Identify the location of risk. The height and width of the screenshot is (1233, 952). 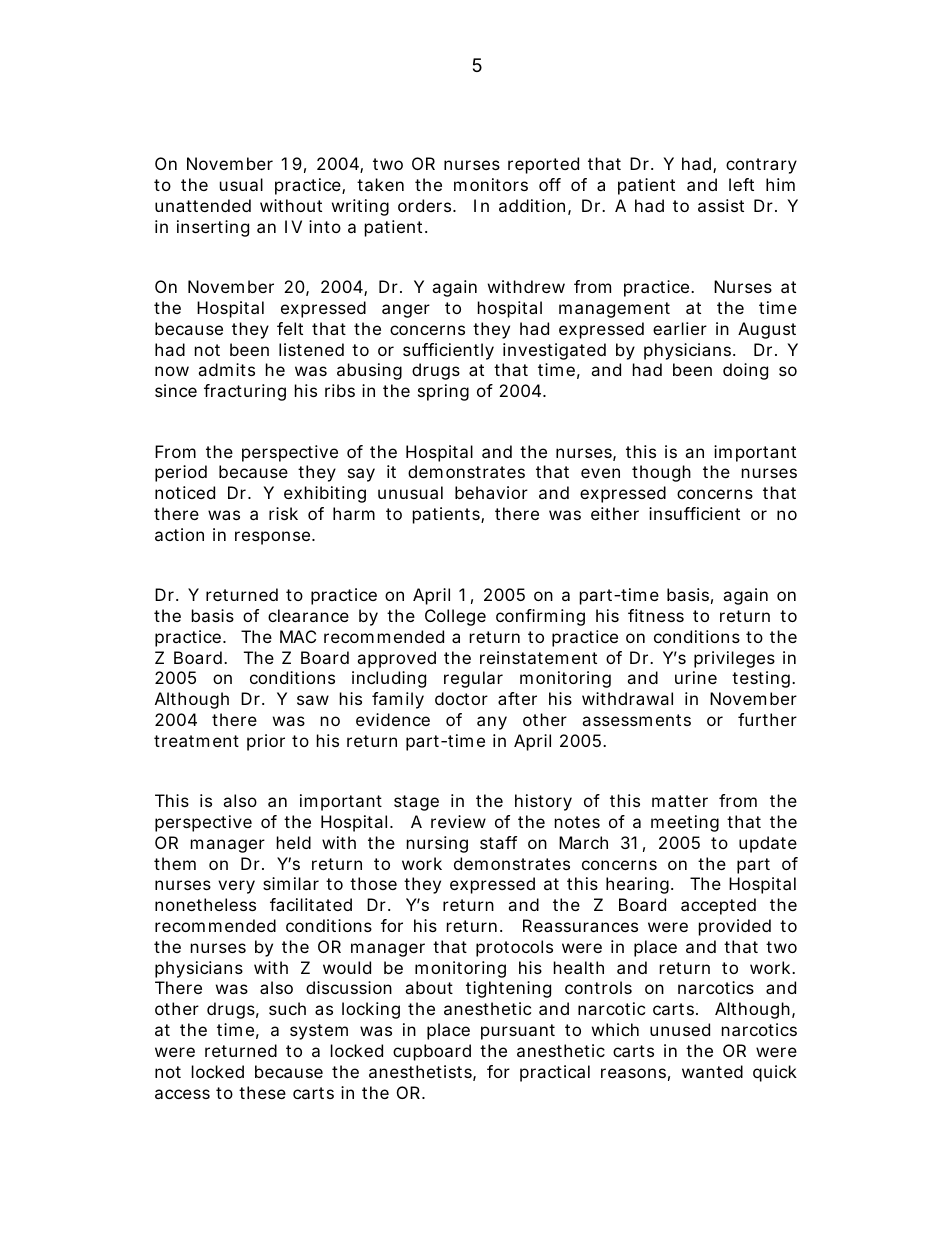
(283, 513).
